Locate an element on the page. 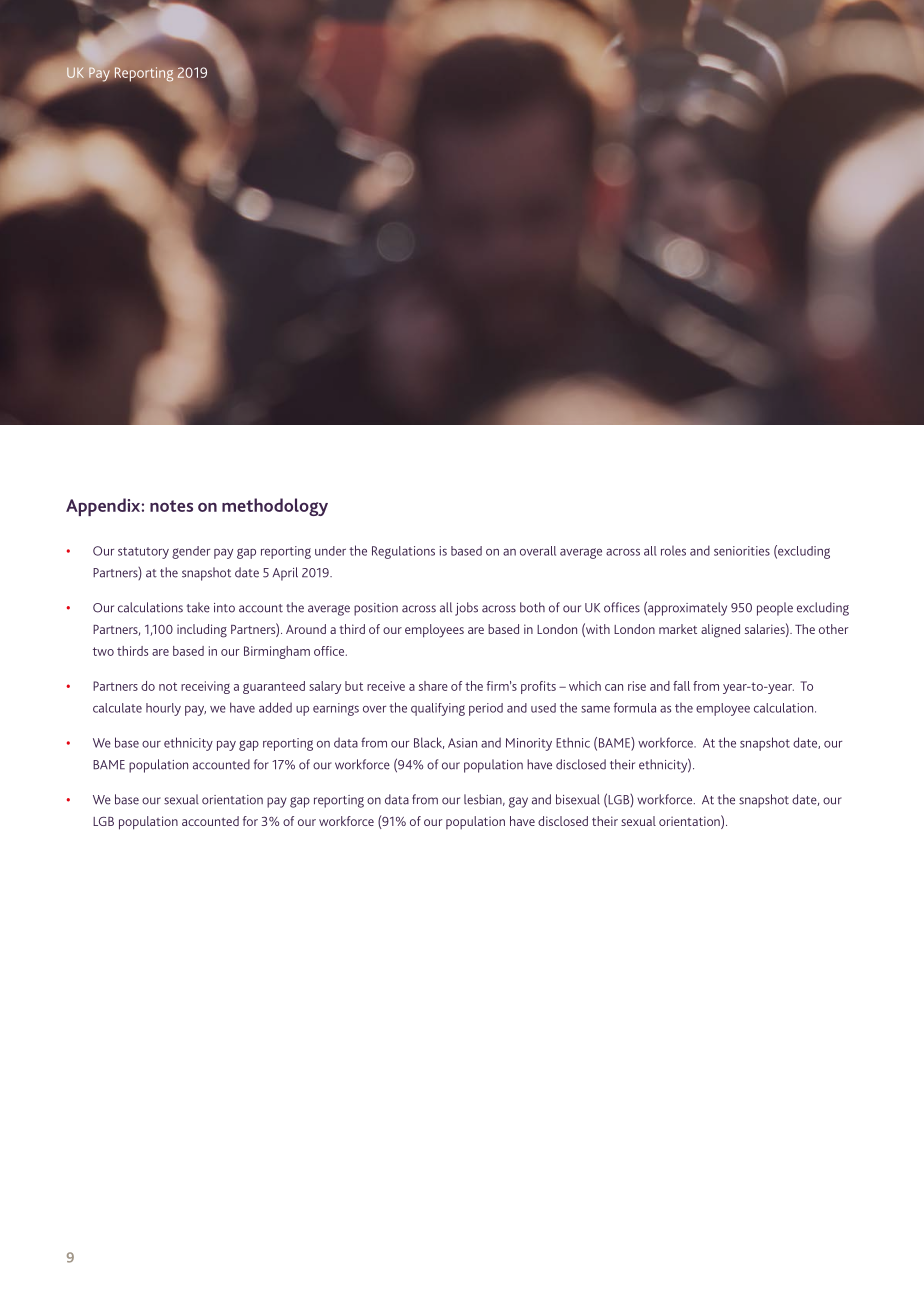 The width and height of the image is (924, 1308). notes is located at coordinates (171, 506).
